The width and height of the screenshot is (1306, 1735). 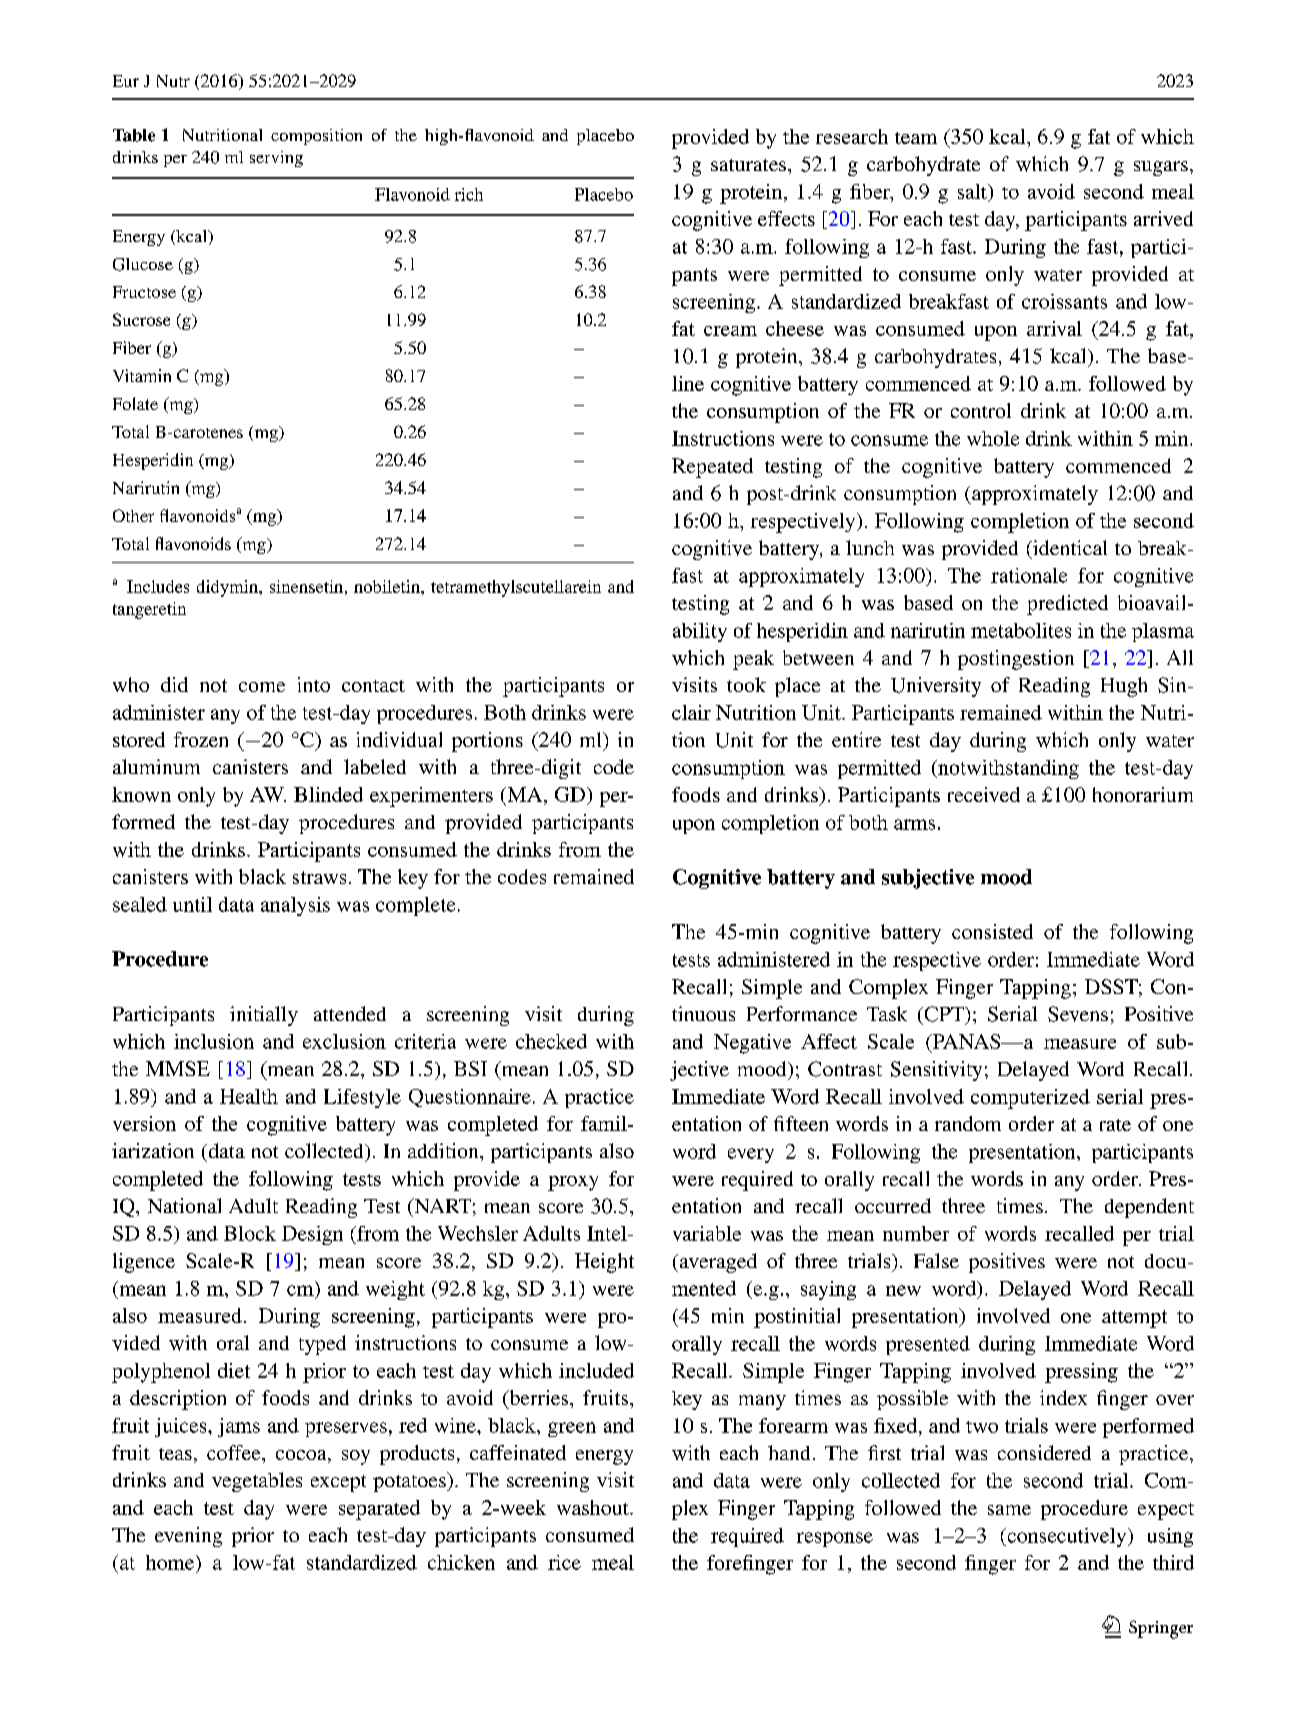 What do you see at coordinates (276, 159) in the screenshot?
I see `serving` at bounding box center [276, 159].
